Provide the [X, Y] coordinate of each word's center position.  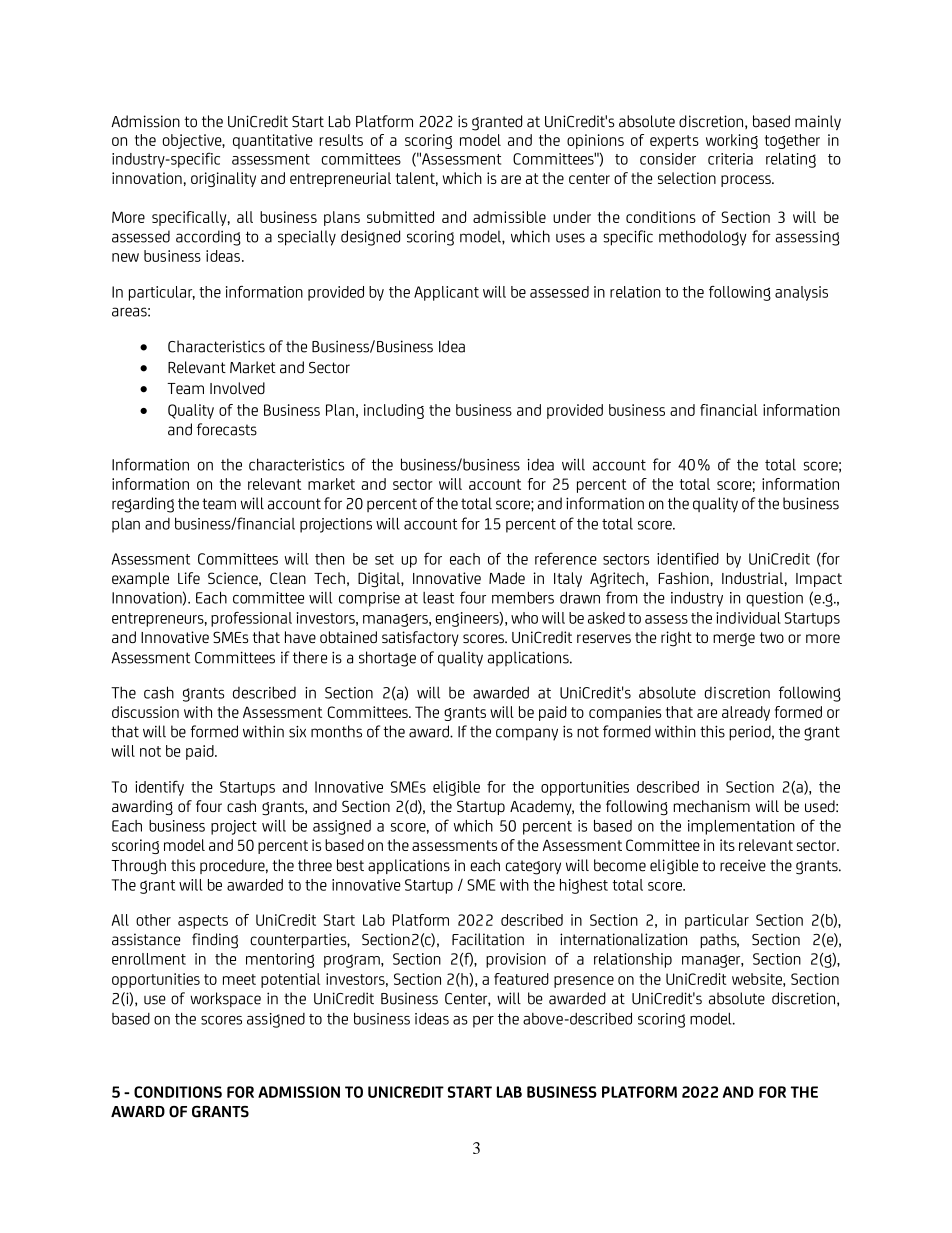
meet [239, 979]
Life [189, 578]
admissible [509, 217]
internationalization [623, 939]
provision [516, 960]
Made [507, 578]
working [732, 141]
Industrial [752, 578]
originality [223, 179]
